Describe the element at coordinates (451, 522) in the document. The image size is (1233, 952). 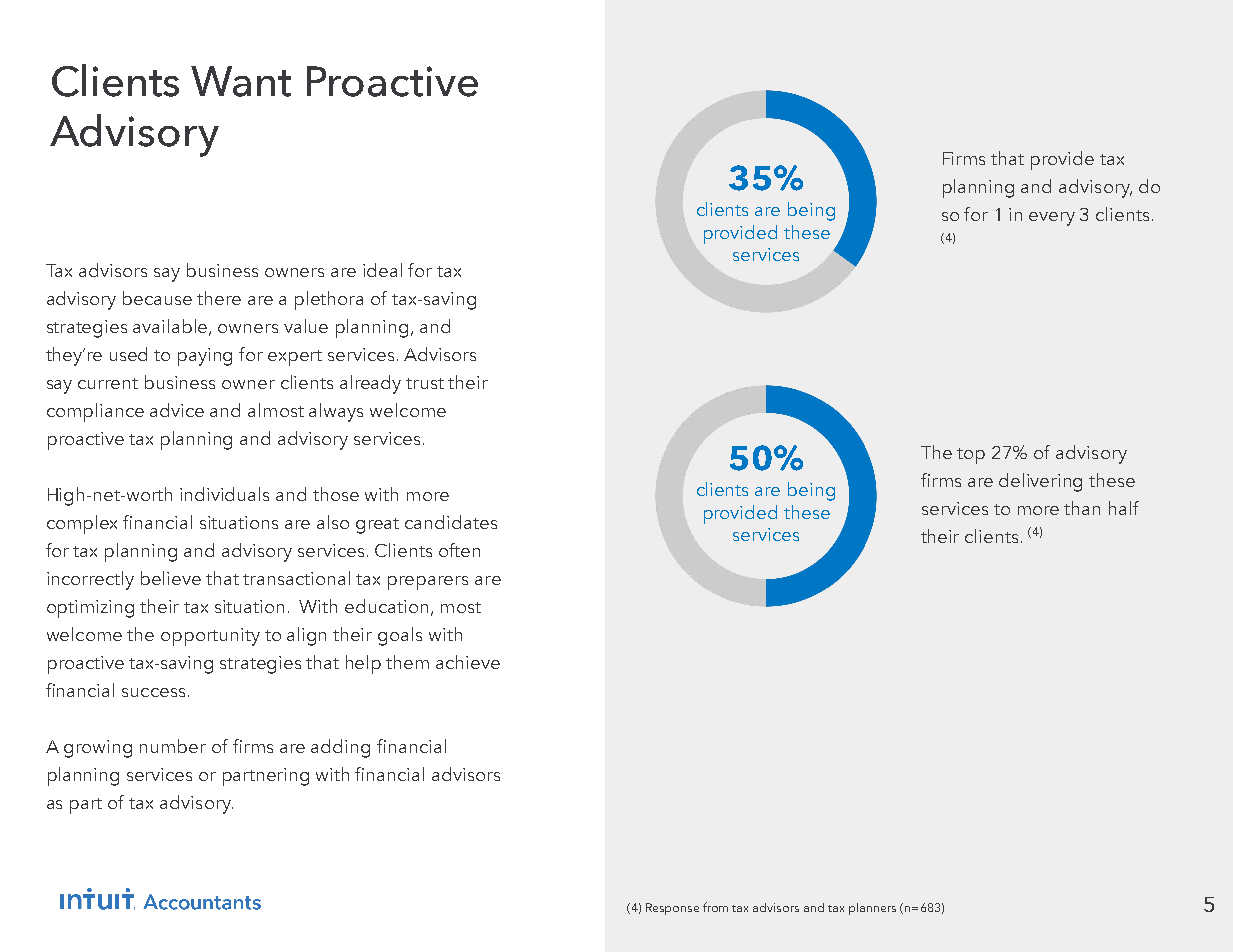
I see `candidates` at that location.
